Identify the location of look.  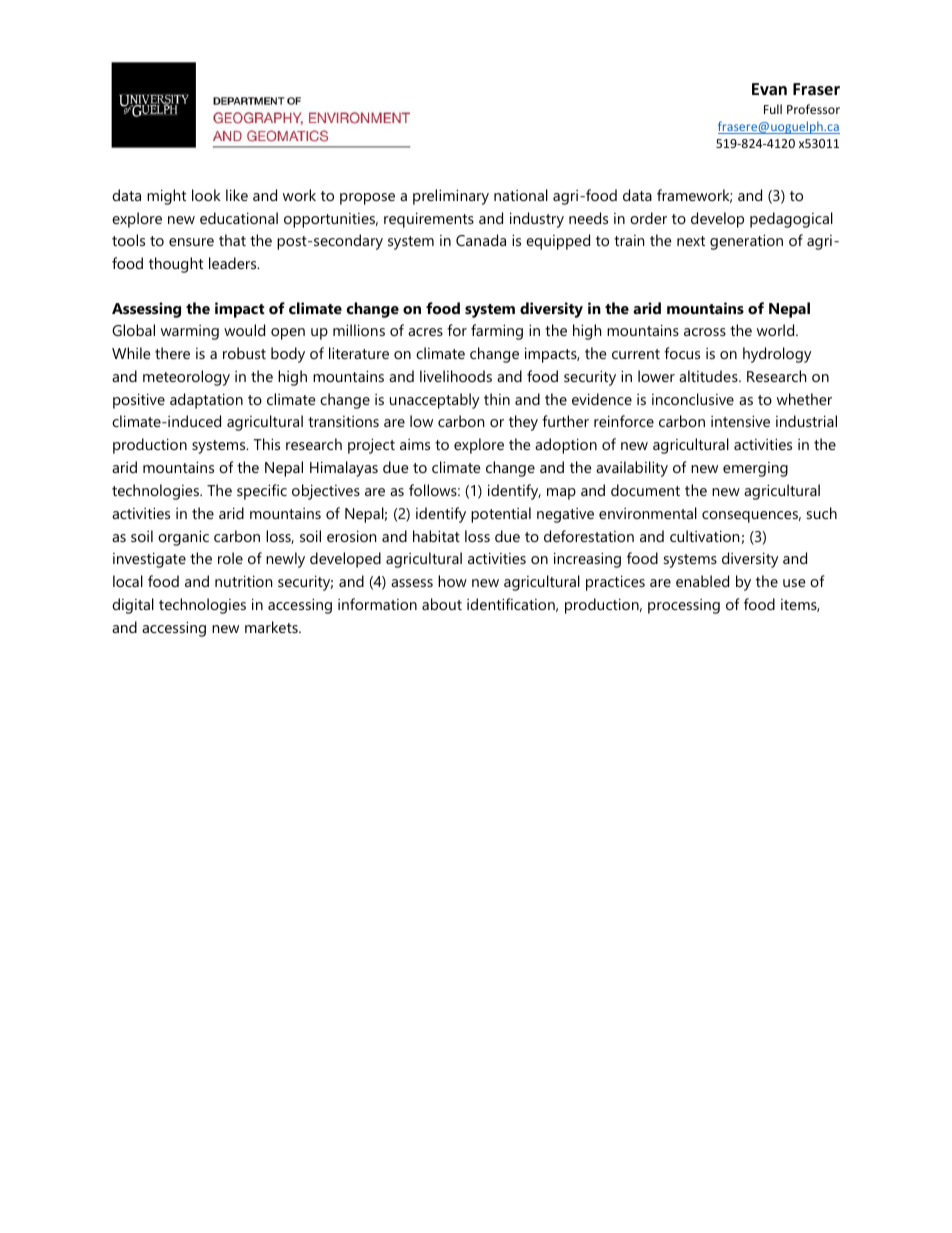
(206, 195).
